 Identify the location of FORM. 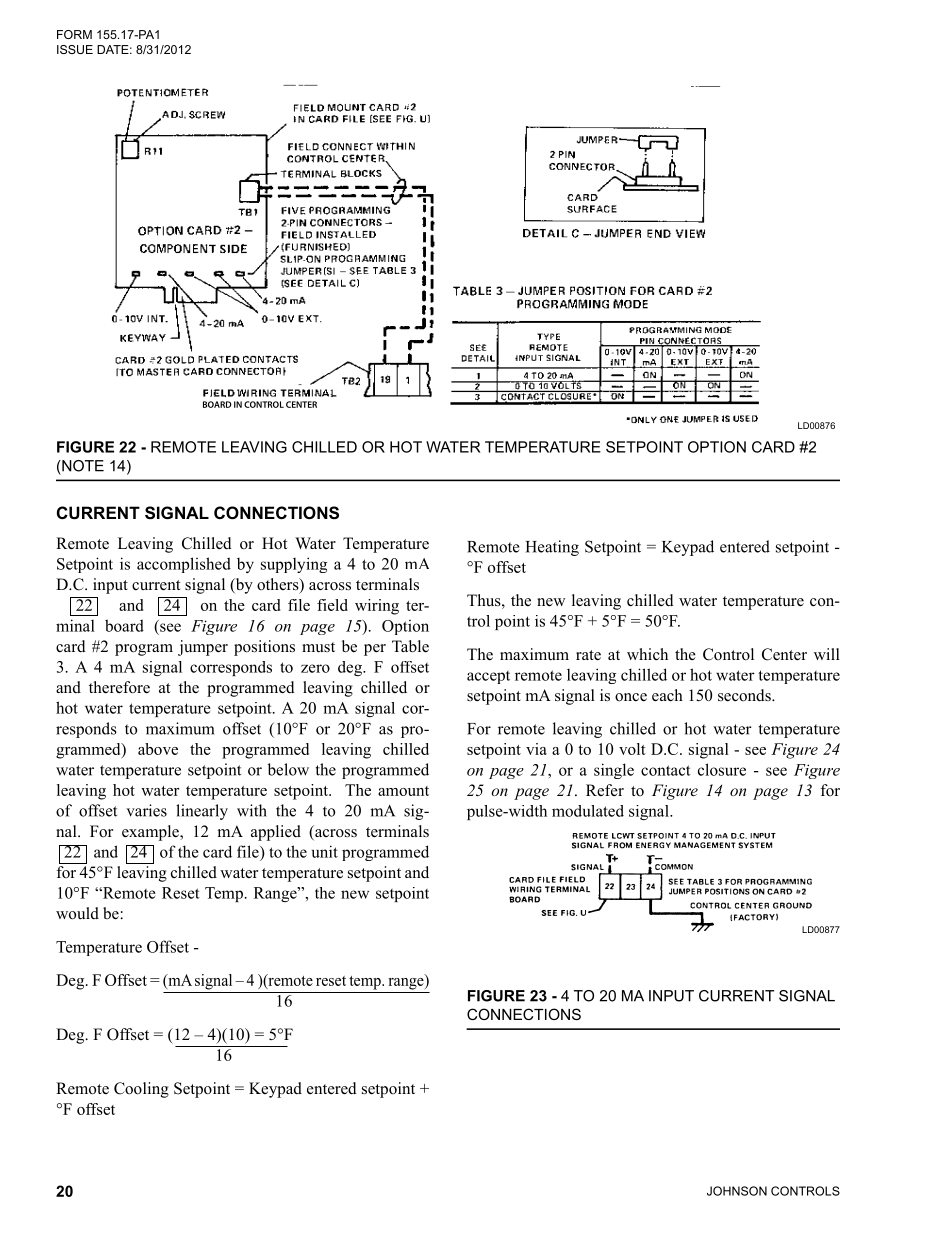
(74, 34).
